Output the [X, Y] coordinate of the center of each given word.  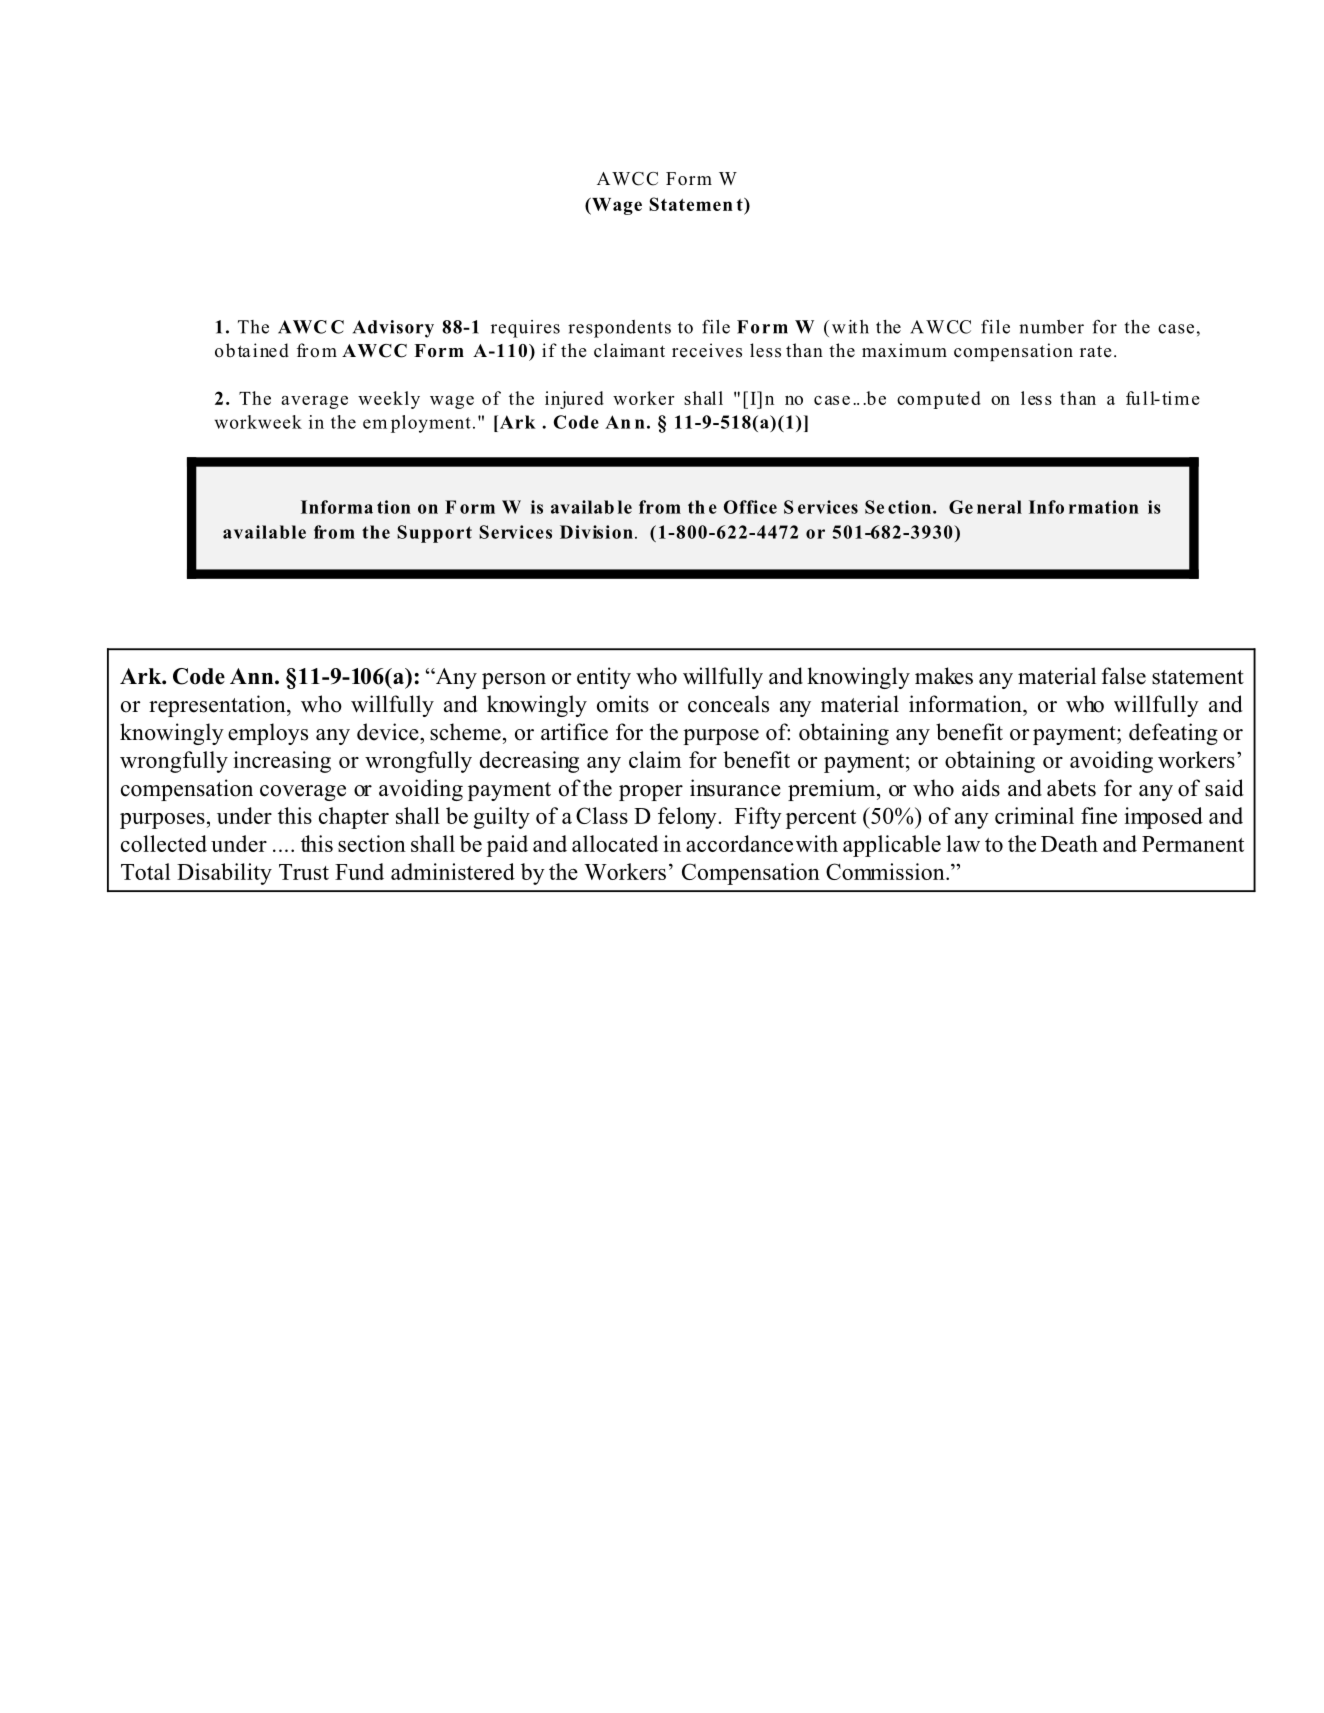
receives [707, 350]
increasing [282, 762]
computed [939, 400]
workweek [258, 422]
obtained [252, 350]
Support [434, 534]
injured [574, 400]
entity [604, 678]
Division [596, 532]
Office [750, 507]
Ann [253, 676]
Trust [304, 872]
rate [1095, 351]
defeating [1173, 734]
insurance [735, 788]
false [1123, 676]
